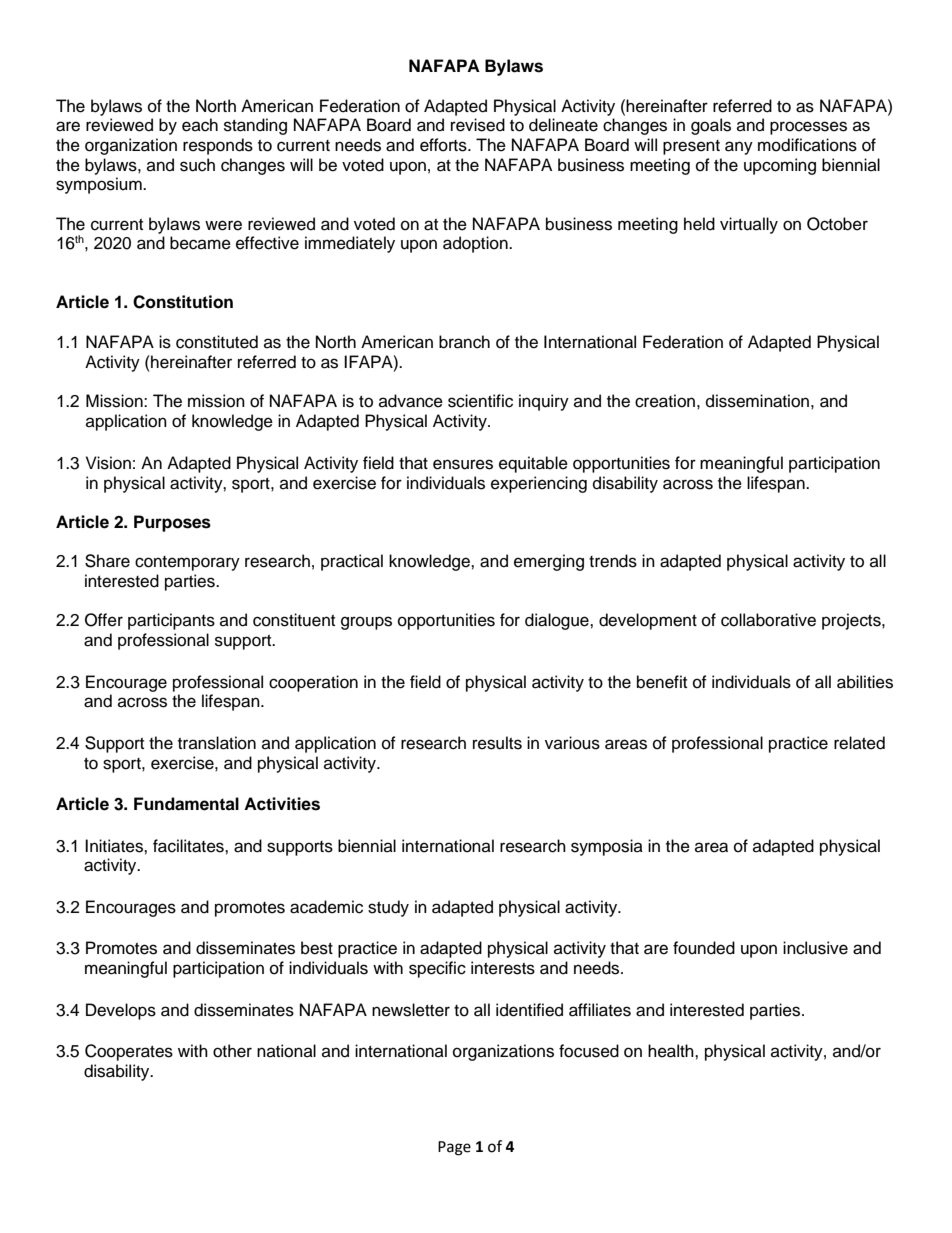  What do you see at coordinates (232, 1051) in the document?
I see `other` at bounding box center [232, 1051].
